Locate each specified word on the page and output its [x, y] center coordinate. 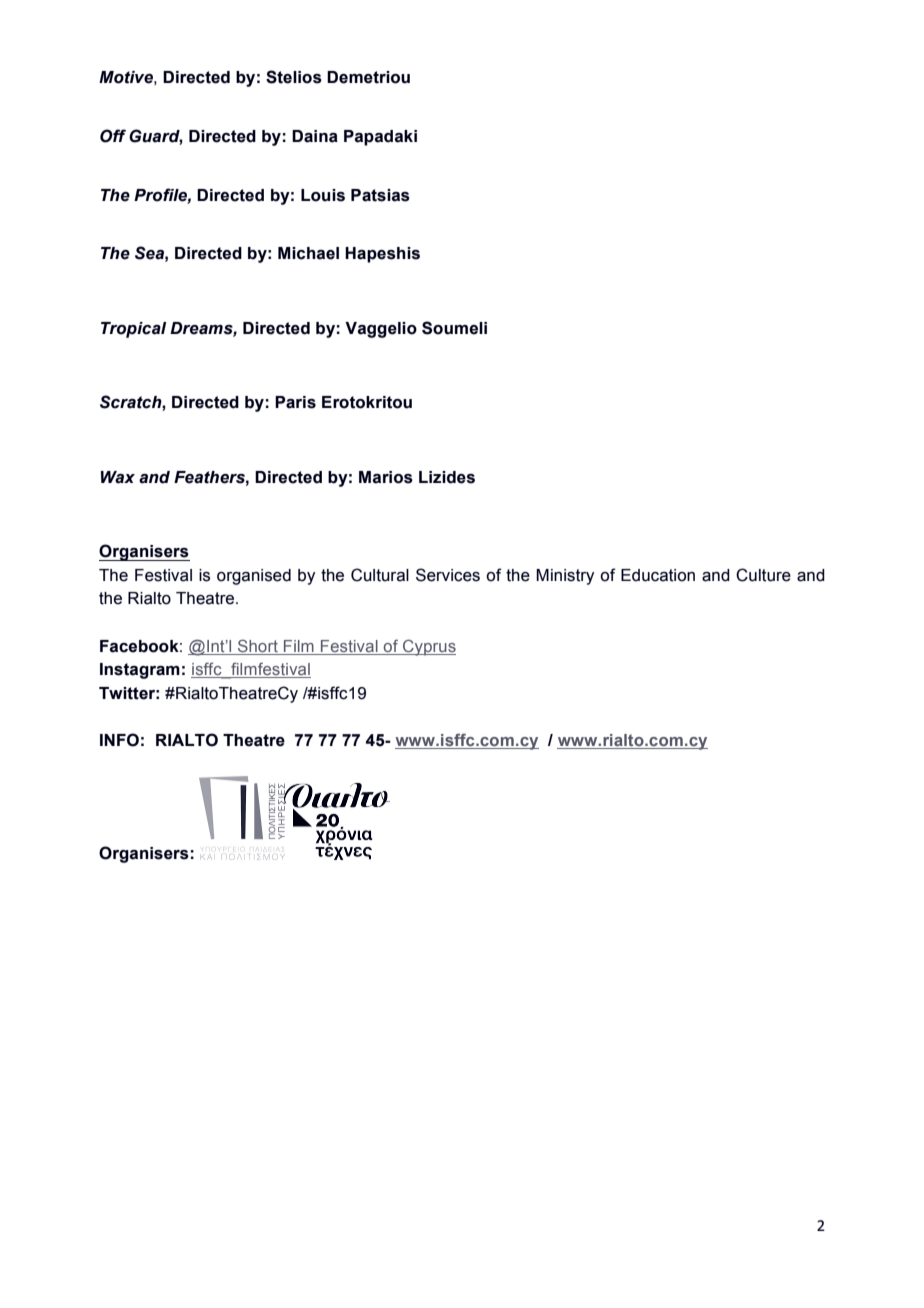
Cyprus [428, 647]
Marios [386, 477]
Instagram [140, 671]
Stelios [294, 77]
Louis [323, 195]
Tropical [133, 330]
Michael [308, 253]
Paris [295, 402]
